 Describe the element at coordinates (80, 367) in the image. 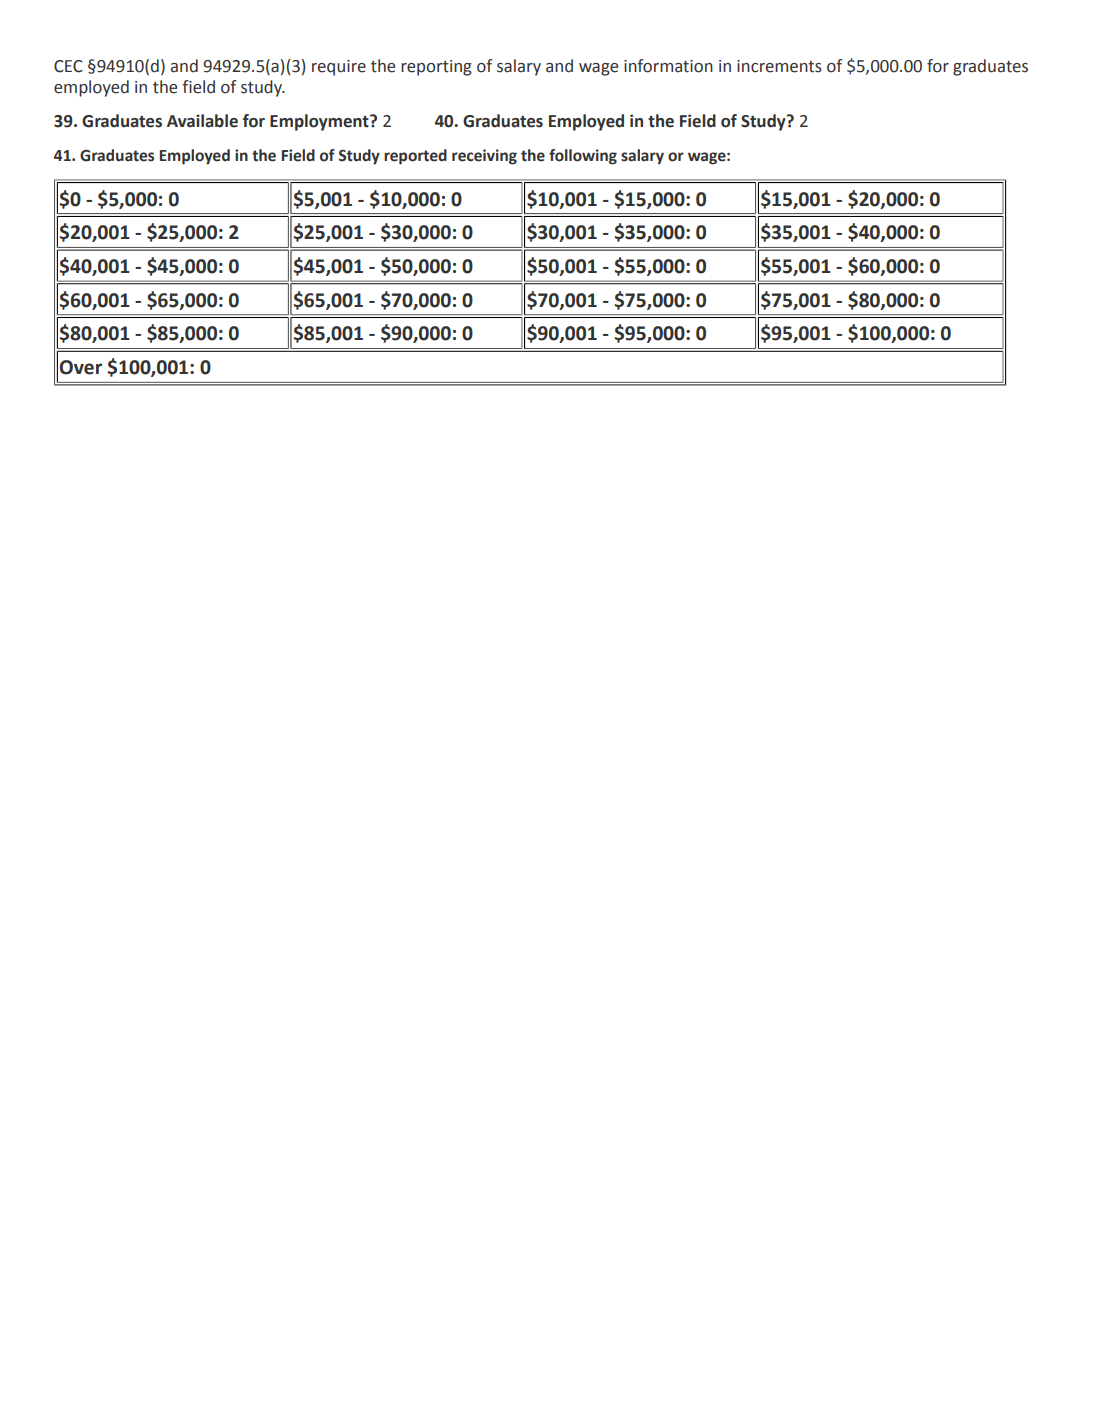

I see `Over` at that location.
